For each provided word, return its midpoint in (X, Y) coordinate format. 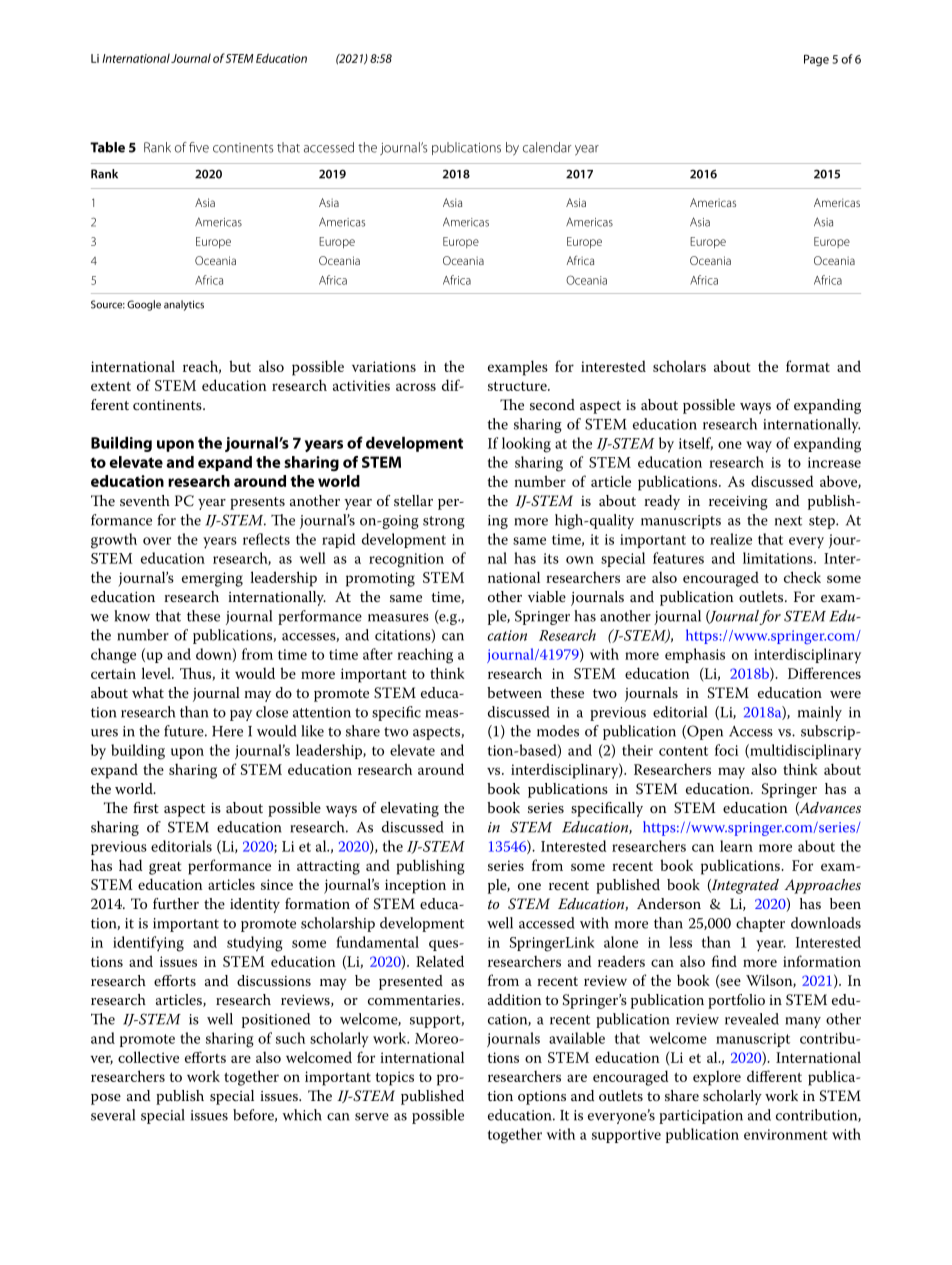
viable (547, 596)
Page (816, 60)
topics (395, 1078)
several (113, 1115)
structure (518, 386)
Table (107, 147)
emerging (212, 579)
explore (717, 1078)
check (802, 577)
